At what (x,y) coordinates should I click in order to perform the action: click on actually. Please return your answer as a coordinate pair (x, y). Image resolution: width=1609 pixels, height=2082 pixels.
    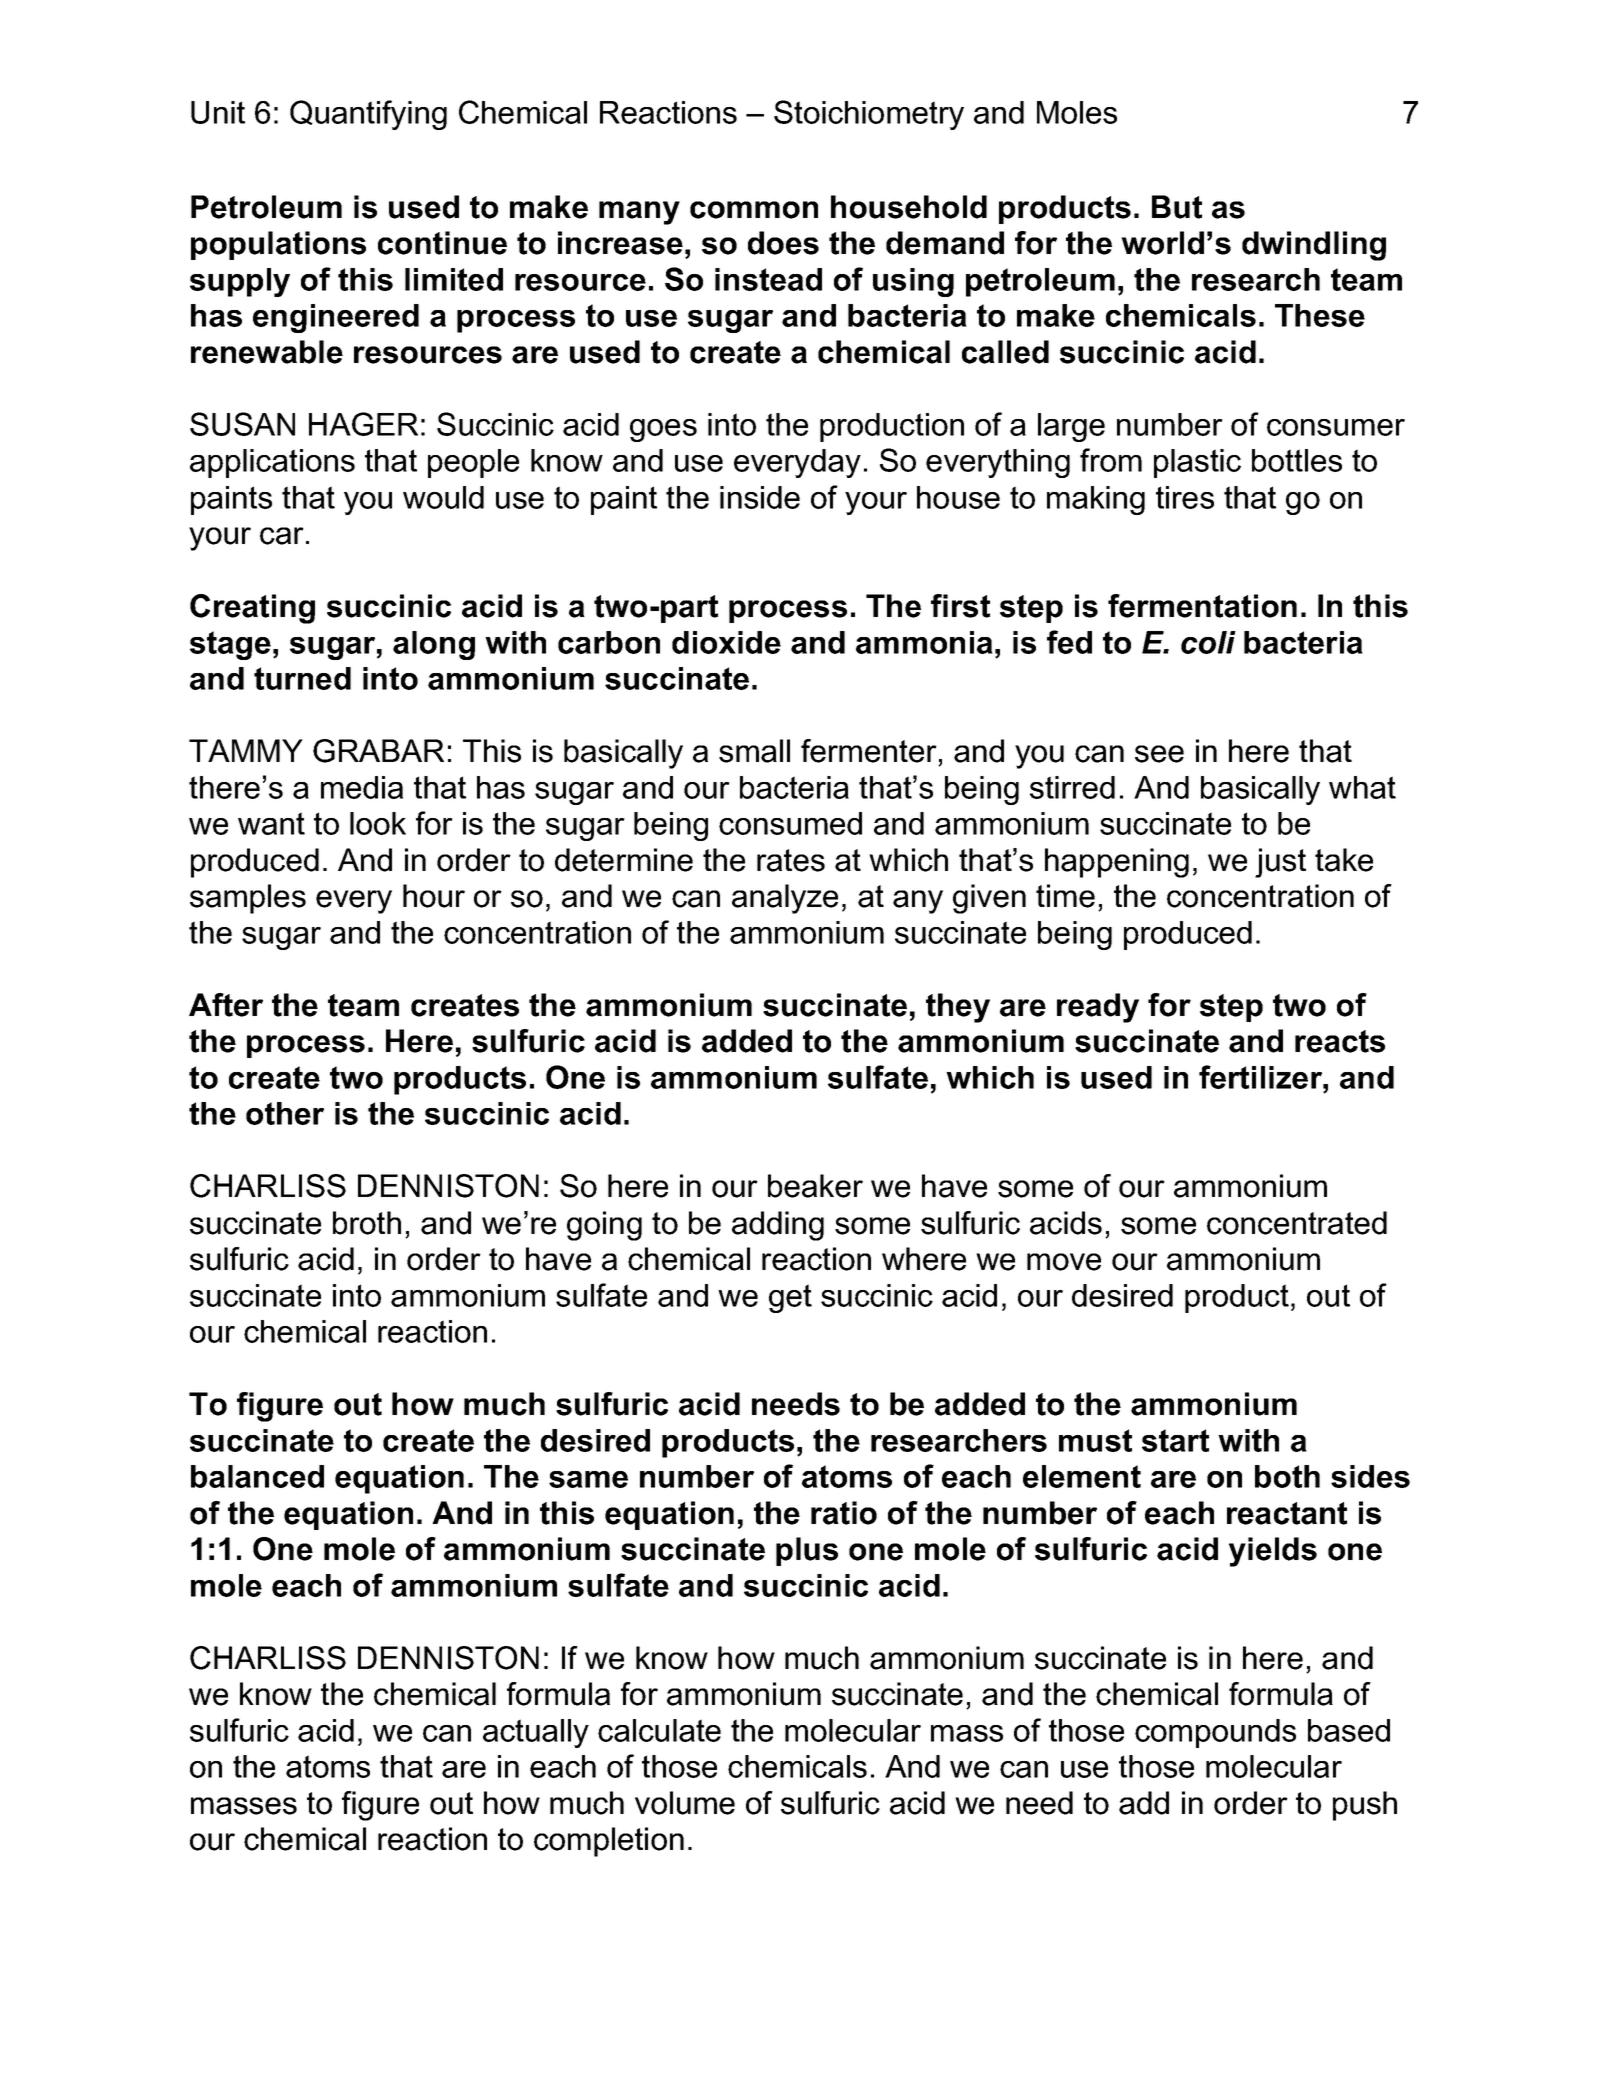
    Looking at the image, I should click on (536, 1733).
